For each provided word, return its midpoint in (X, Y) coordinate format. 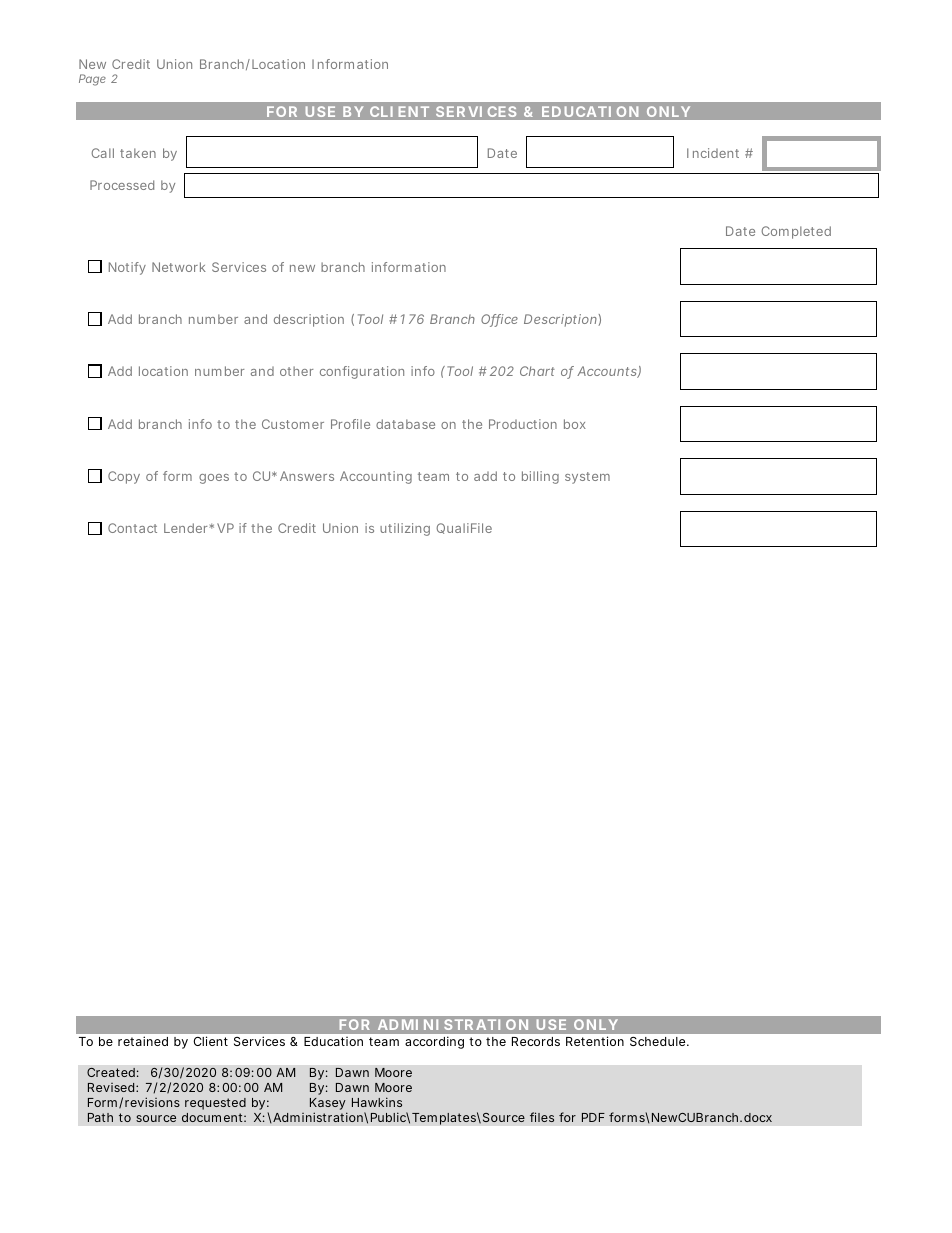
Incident (713, 153)
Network (179, 267)
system (587, 478)
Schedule (659, 1041)
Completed (796, 232)
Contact (132, 528)
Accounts (608, 372)
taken (138, 153)
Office (499, 320)
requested (215, 1104)
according (434, 1042)
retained (143, 1041)
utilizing (405, 529)
